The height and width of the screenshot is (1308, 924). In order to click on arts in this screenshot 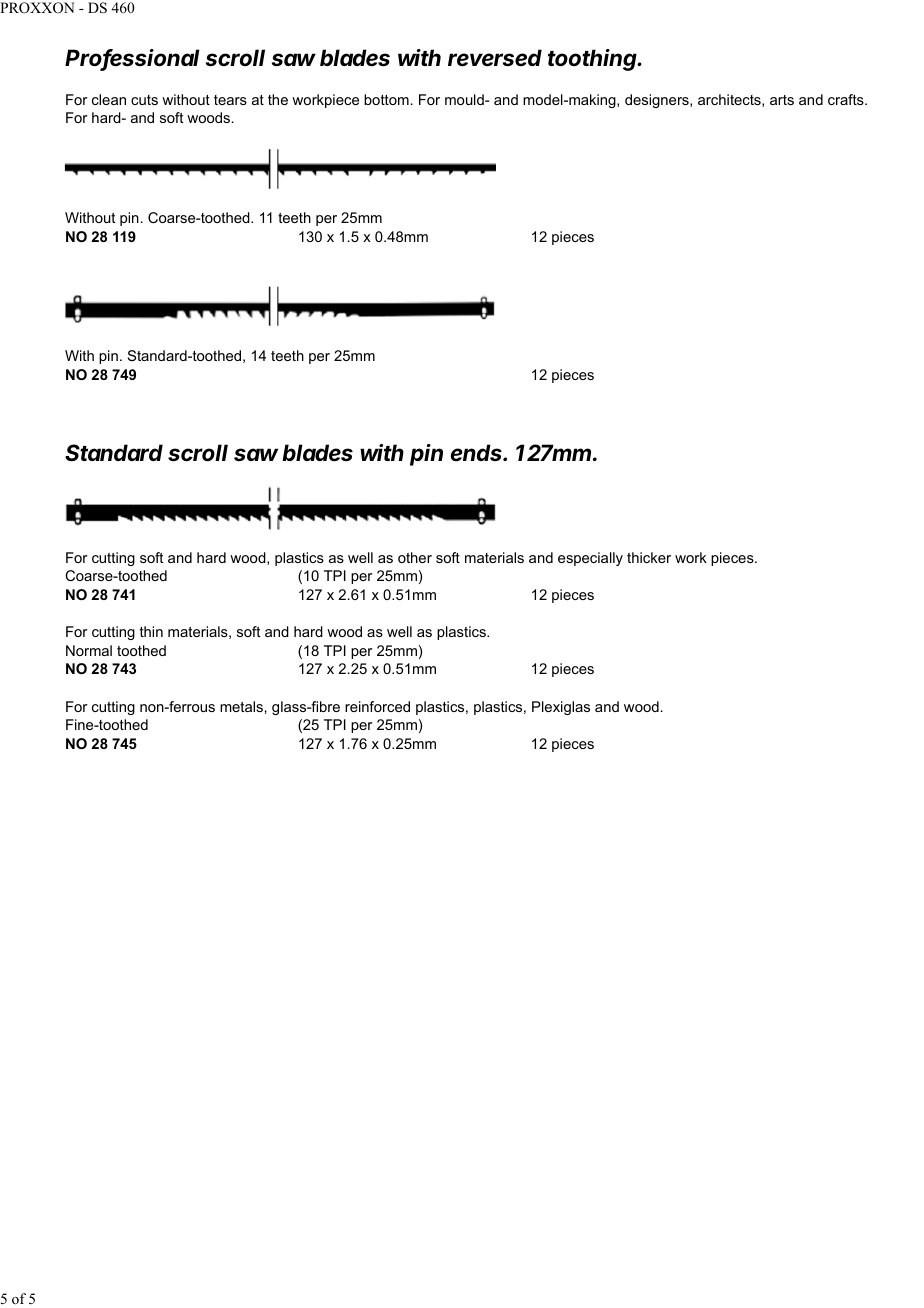, I will do `click(782, 100)`.
